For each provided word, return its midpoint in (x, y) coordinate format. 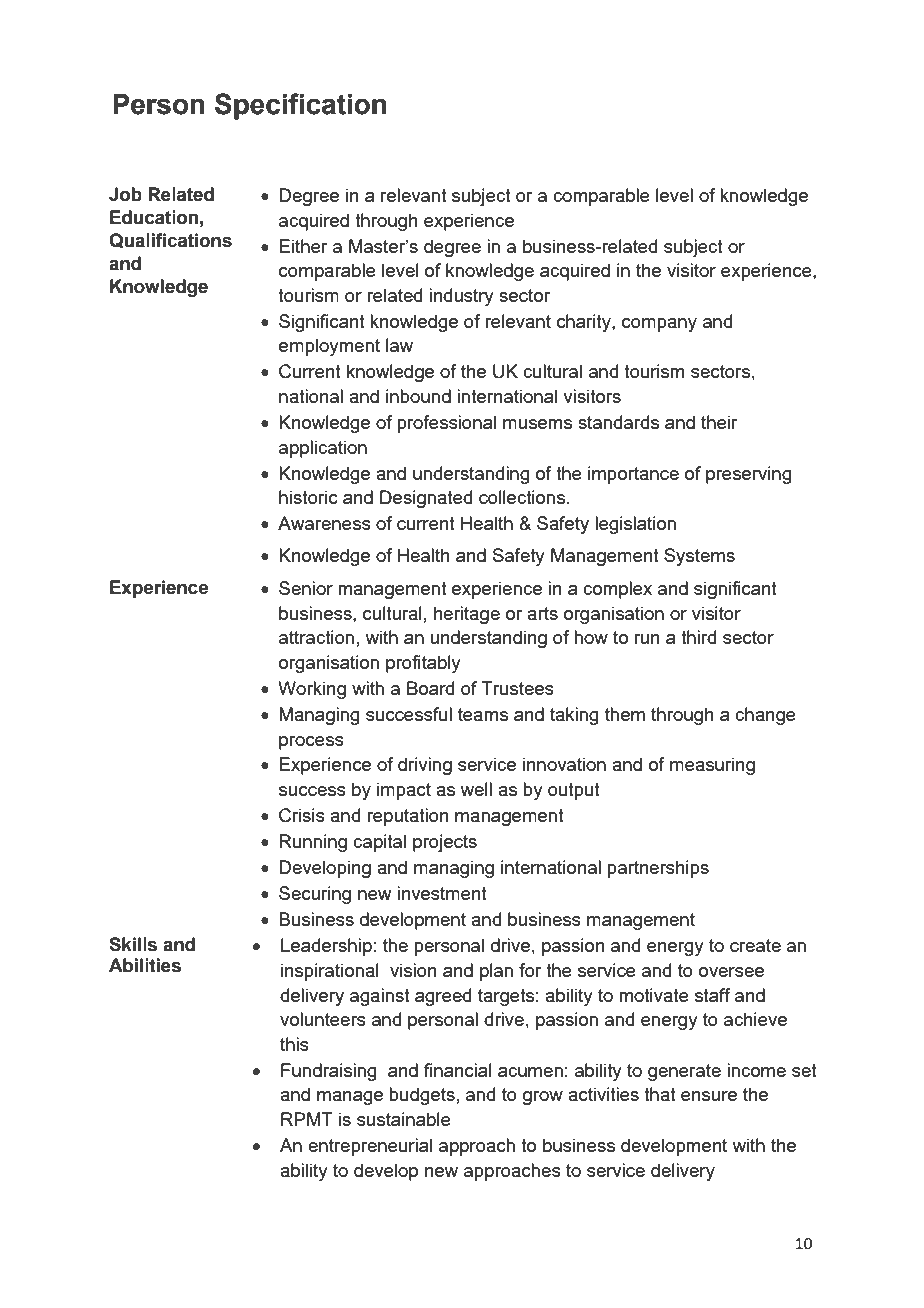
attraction (316, 637)
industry (461, 297)
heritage (467, 615)
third (698, 637)
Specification (300, 106)
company (659, 325)
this (294, 1044)
